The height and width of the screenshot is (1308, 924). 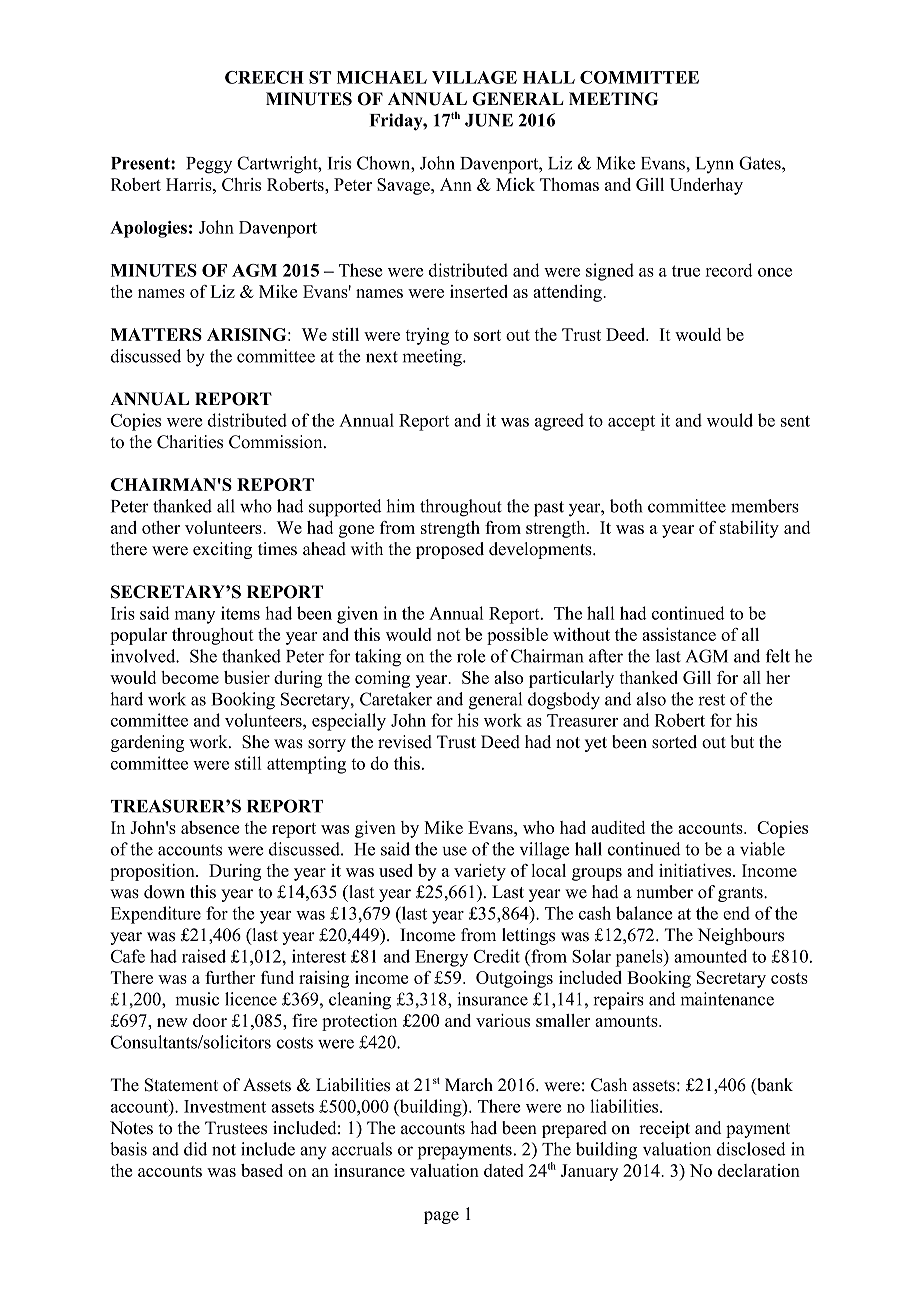 I want to click on Lynn, so click(x=715, y=165).
